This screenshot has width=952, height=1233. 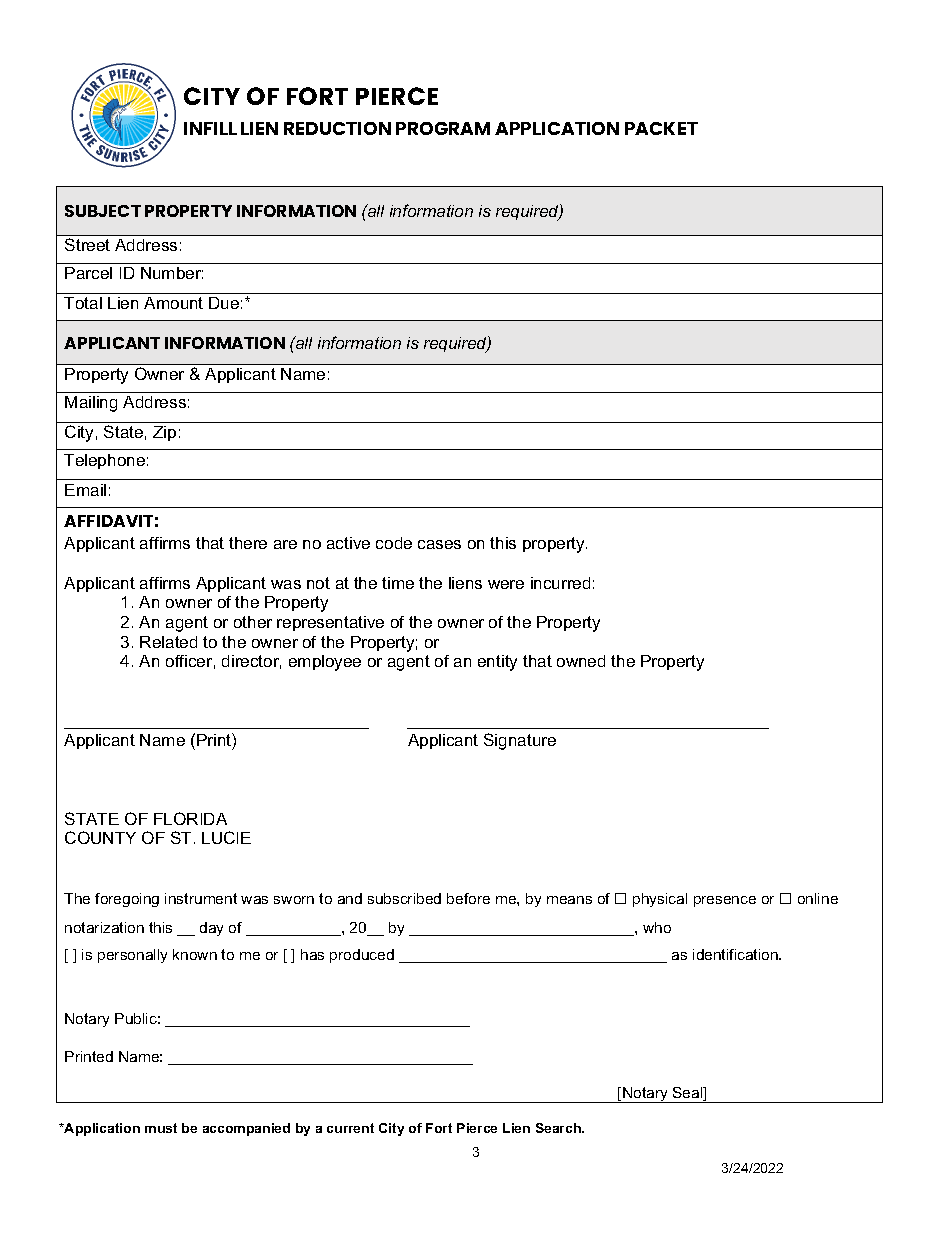 What do you see at coordinates (443, 128) in the screenshot?
I see `PROGRAM` at bounding box center [443, 128].
